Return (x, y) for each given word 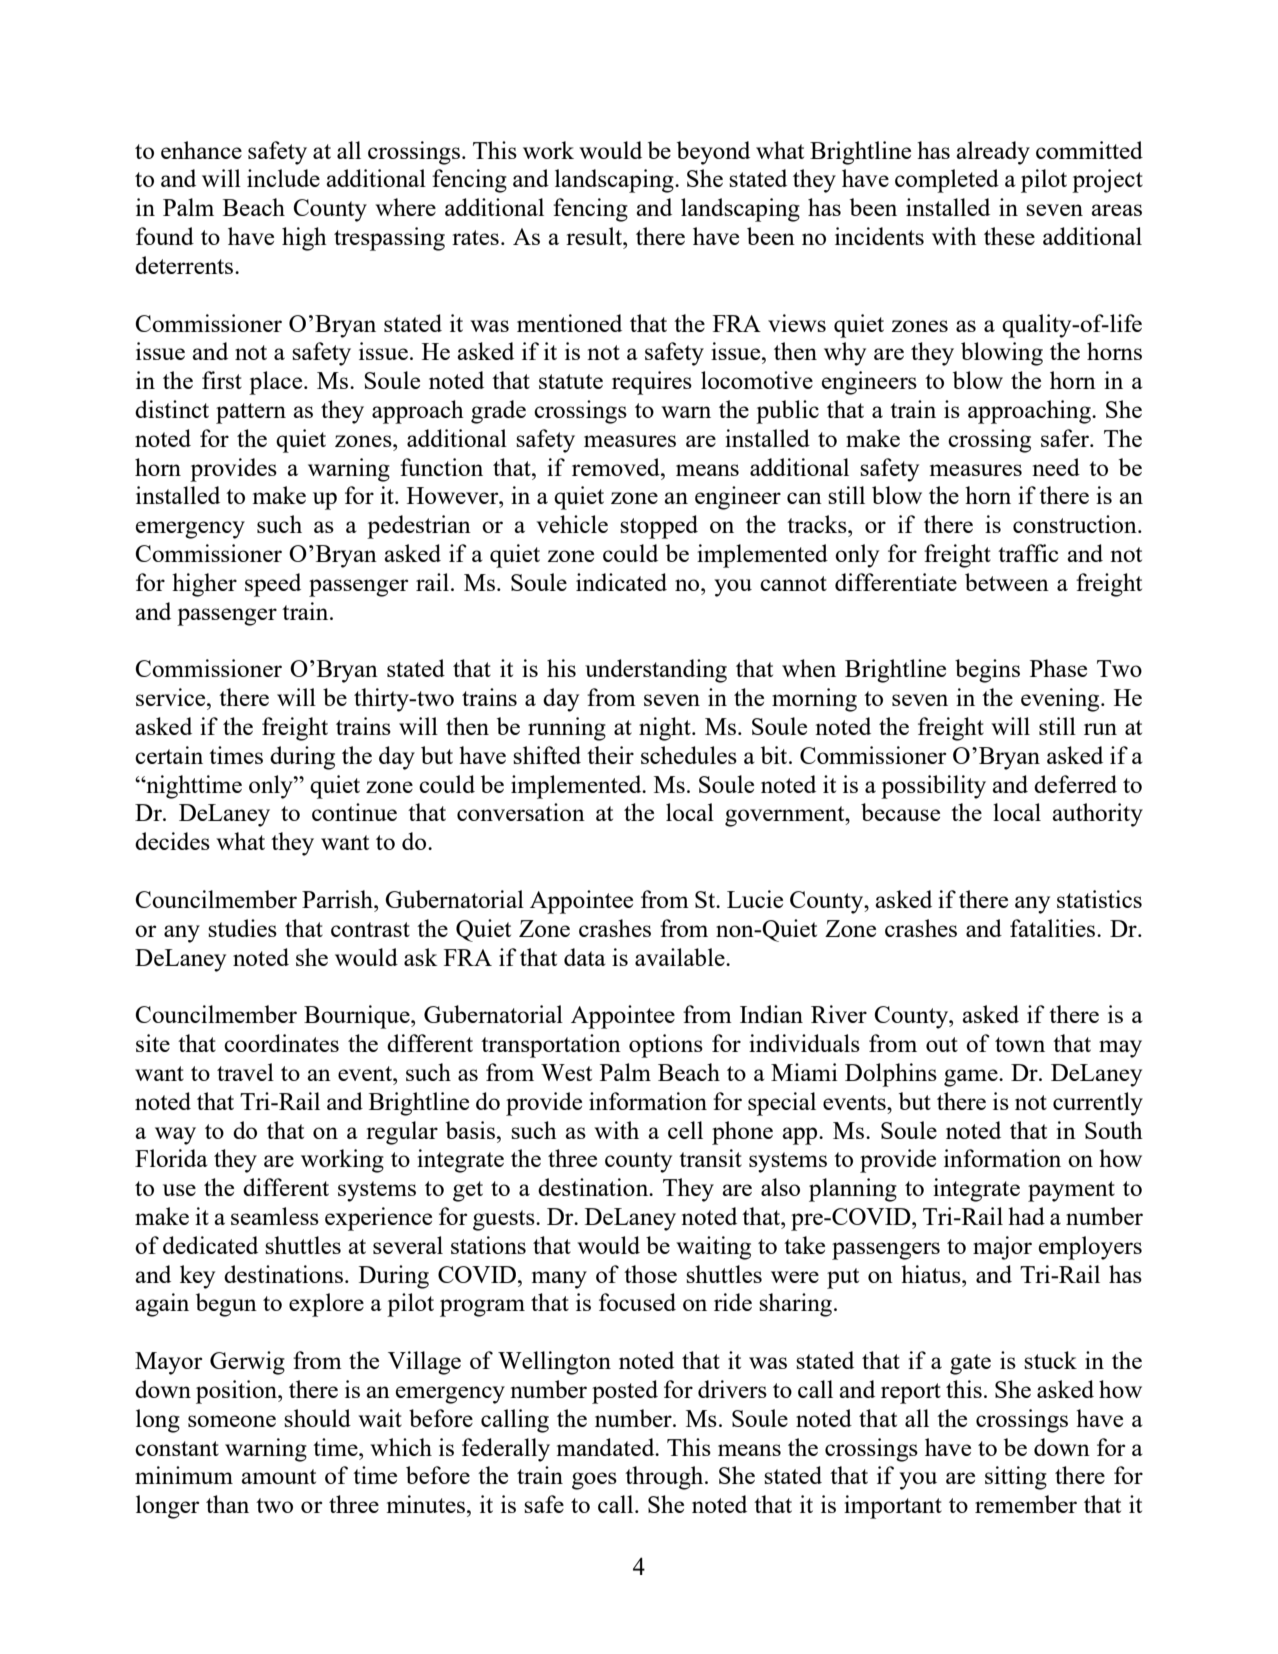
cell (685, 1130)
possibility (933, 787)
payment (1071, 1191)
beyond (713, 153)
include (283, 178)
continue (354, 812)
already (993, 153)
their (610, 755)
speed (273, 585)
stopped (659, 527)
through (665, 1478)
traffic (1028, 553)
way (175, 1136)
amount (278, 1476)
